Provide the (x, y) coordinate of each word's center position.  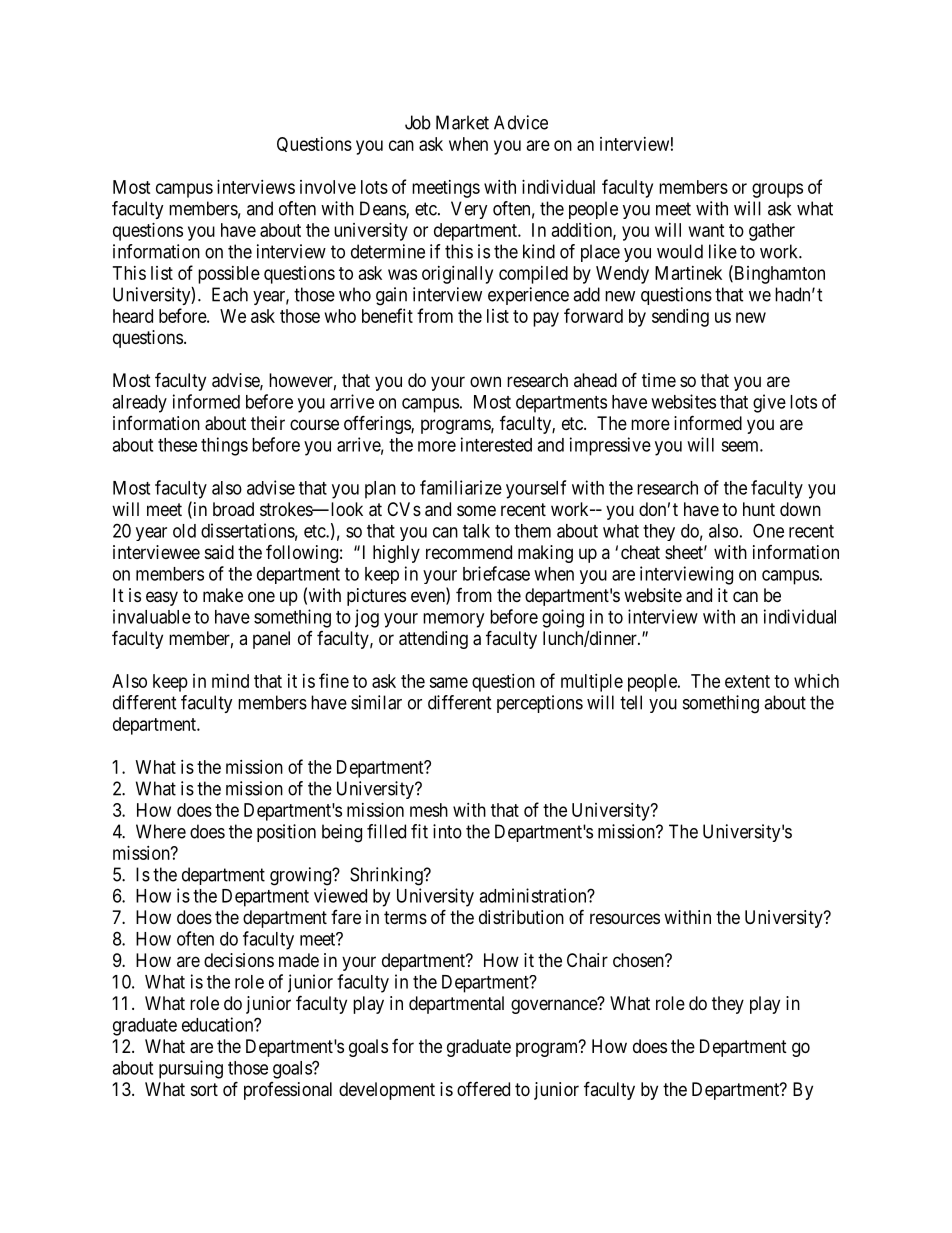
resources (625, 918)
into (447, 831)
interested (496, 444)
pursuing (191, 1069)
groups (777, 190)
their (268, 423)
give (769, 403)
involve (328, 187)
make (223, 595)
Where (161, 831)
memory (453, 620)
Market (462, 122)
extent (747, 681)
